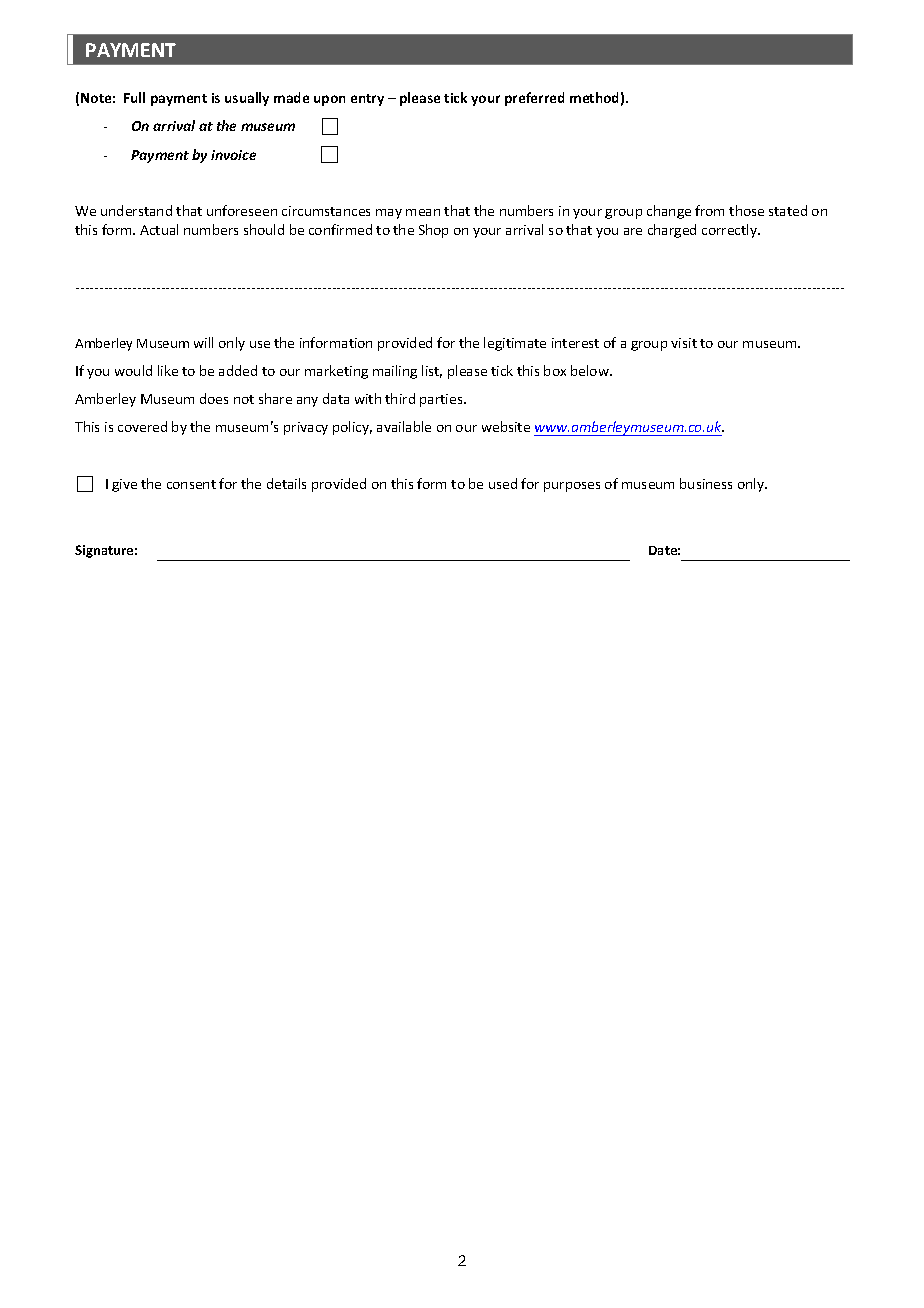 Image resolution: width=924 pixels, height=1308 pixels. What do you see at coordinates (191, 484) in the screenshot?
I see `consent` at bounding box center [191, 484].
